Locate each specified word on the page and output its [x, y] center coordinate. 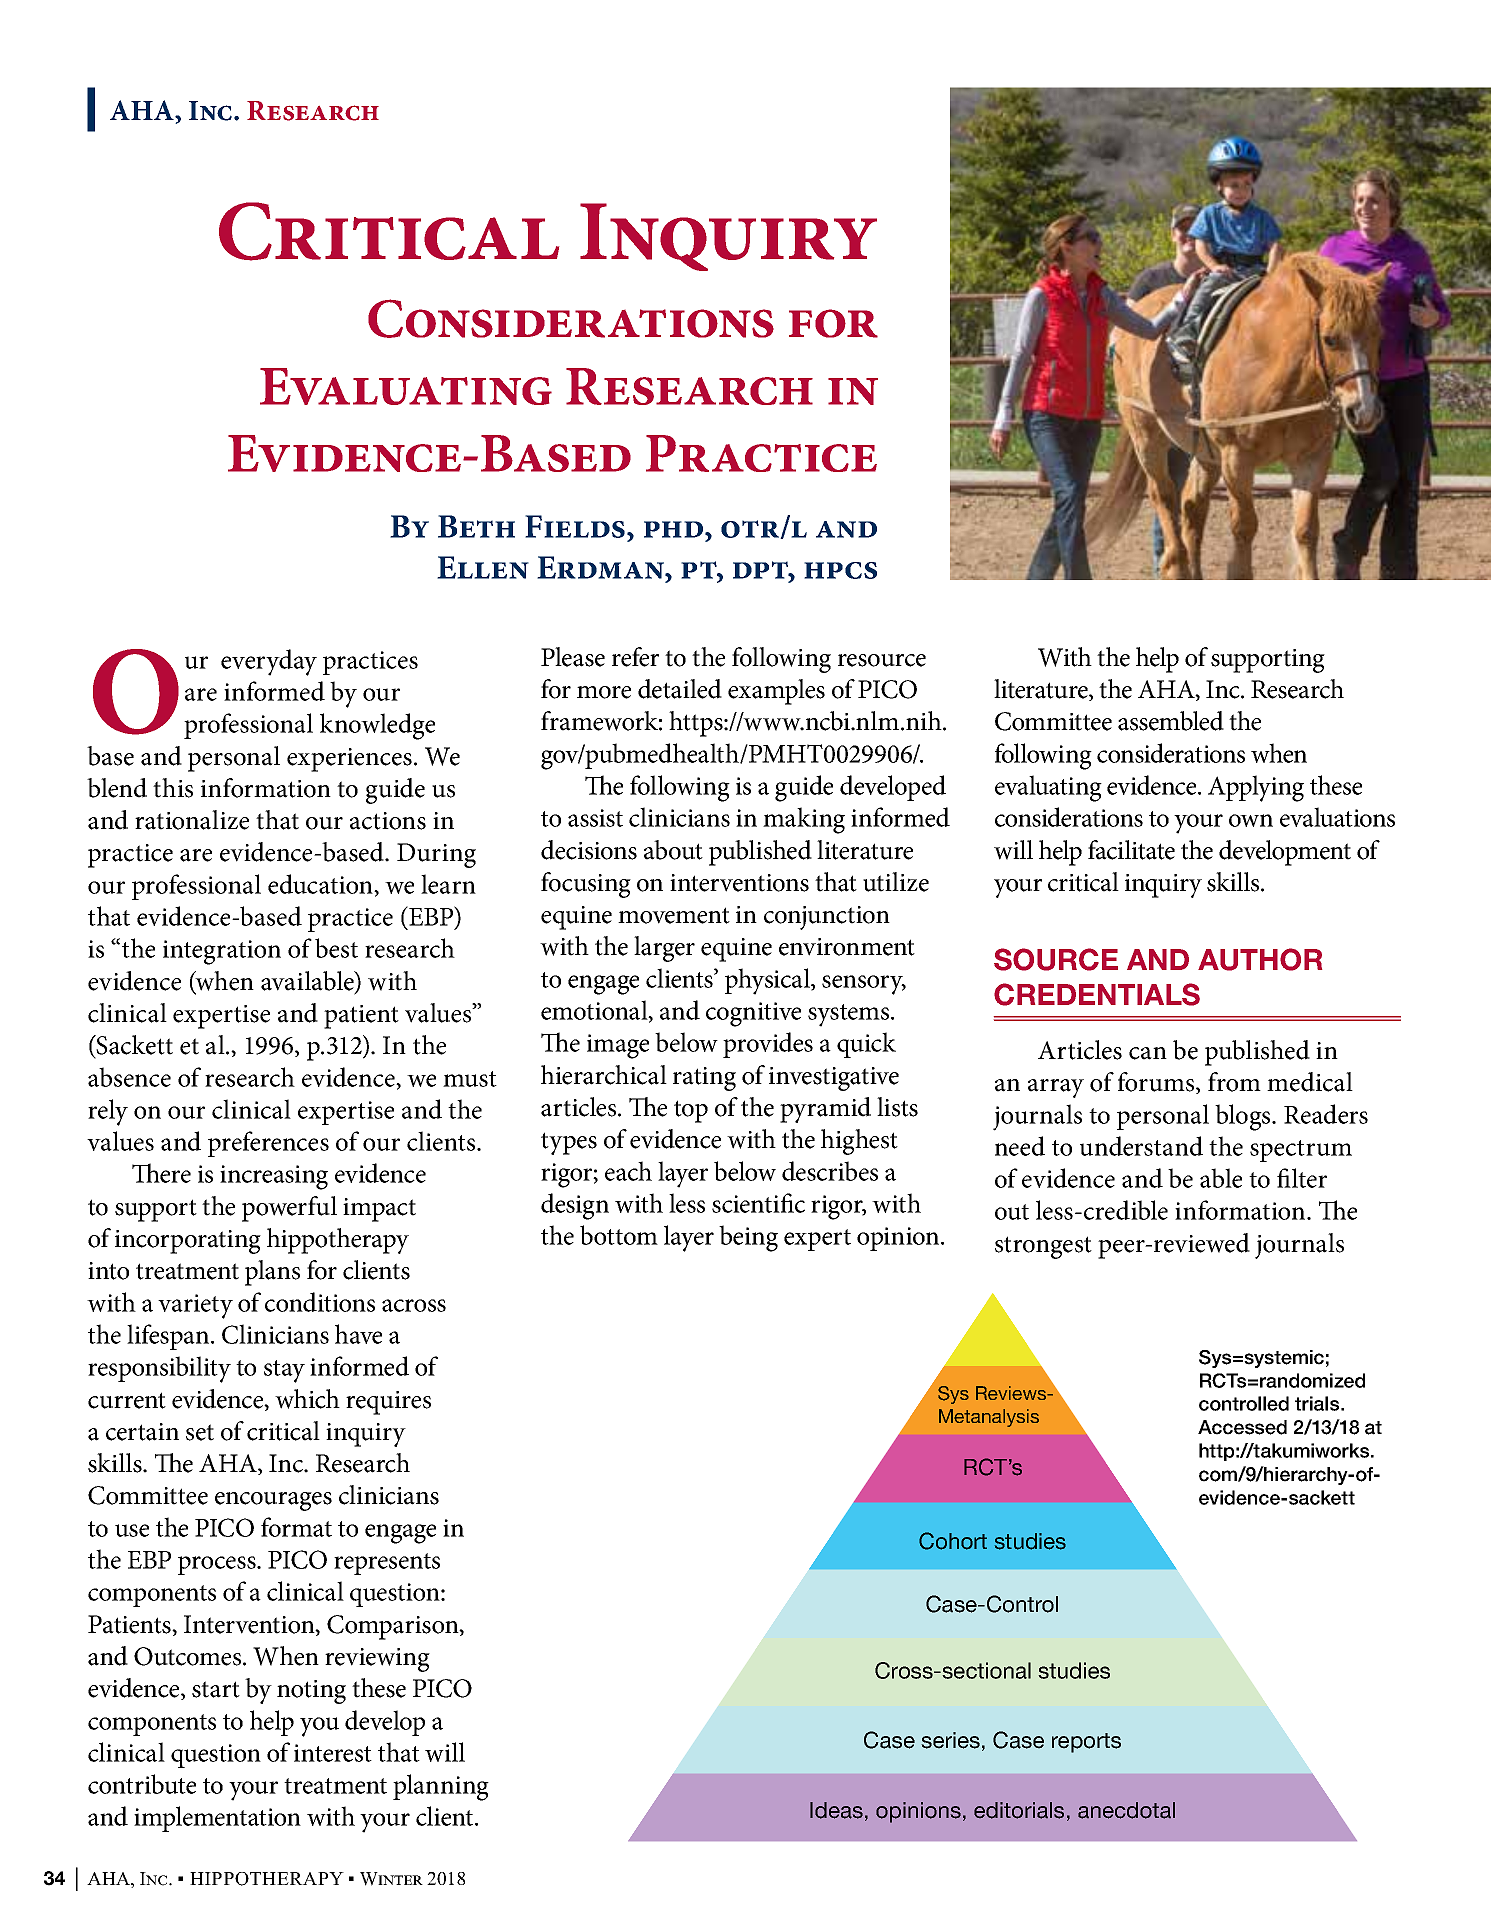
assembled [1171, 721]
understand [1141, 1146]
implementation [217, 1819]
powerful [289, 1209]
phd [675, 529]
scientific [758, 1203]
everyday [269, 662]
